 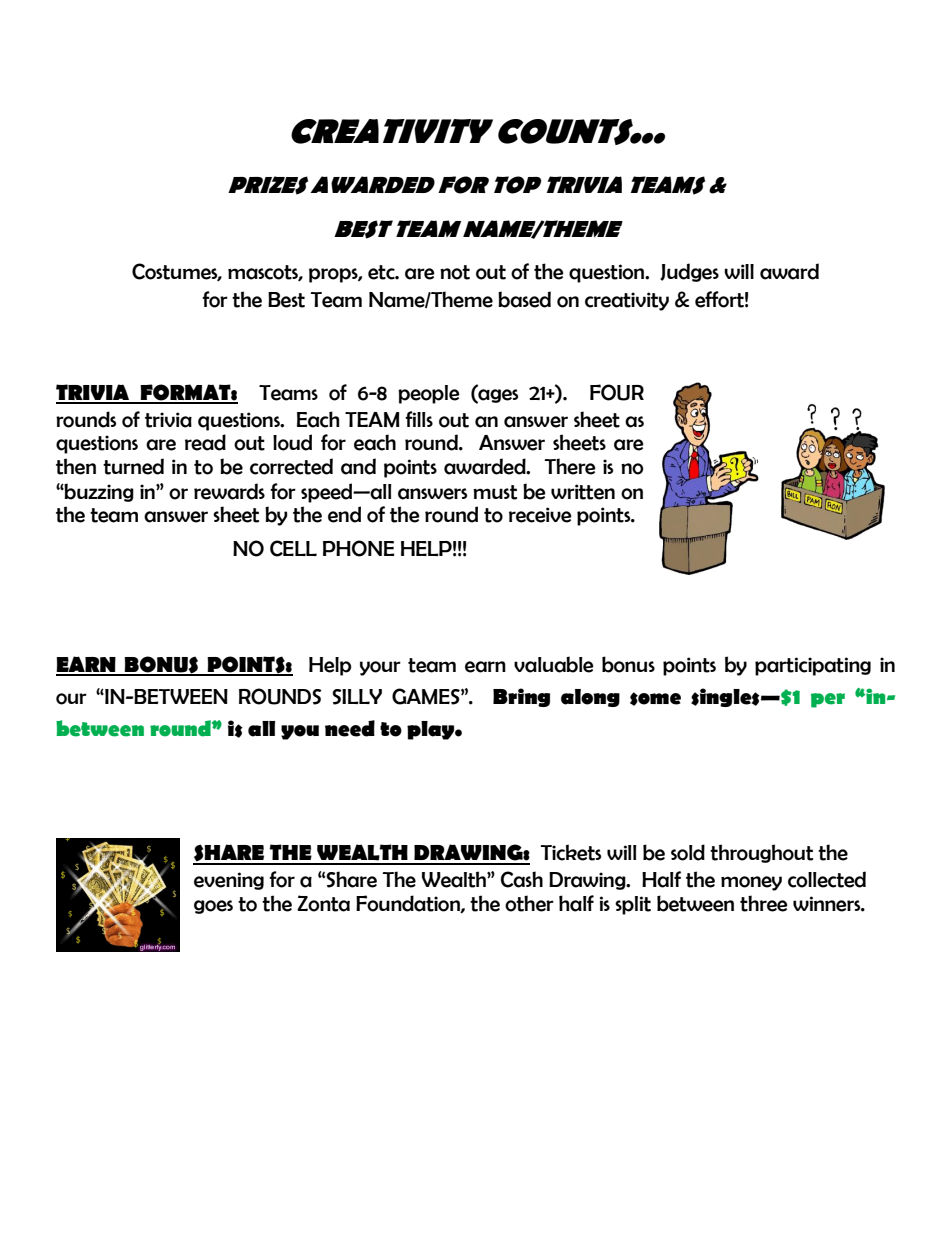 I want to click on Cash, so click(x=522, y=879).
